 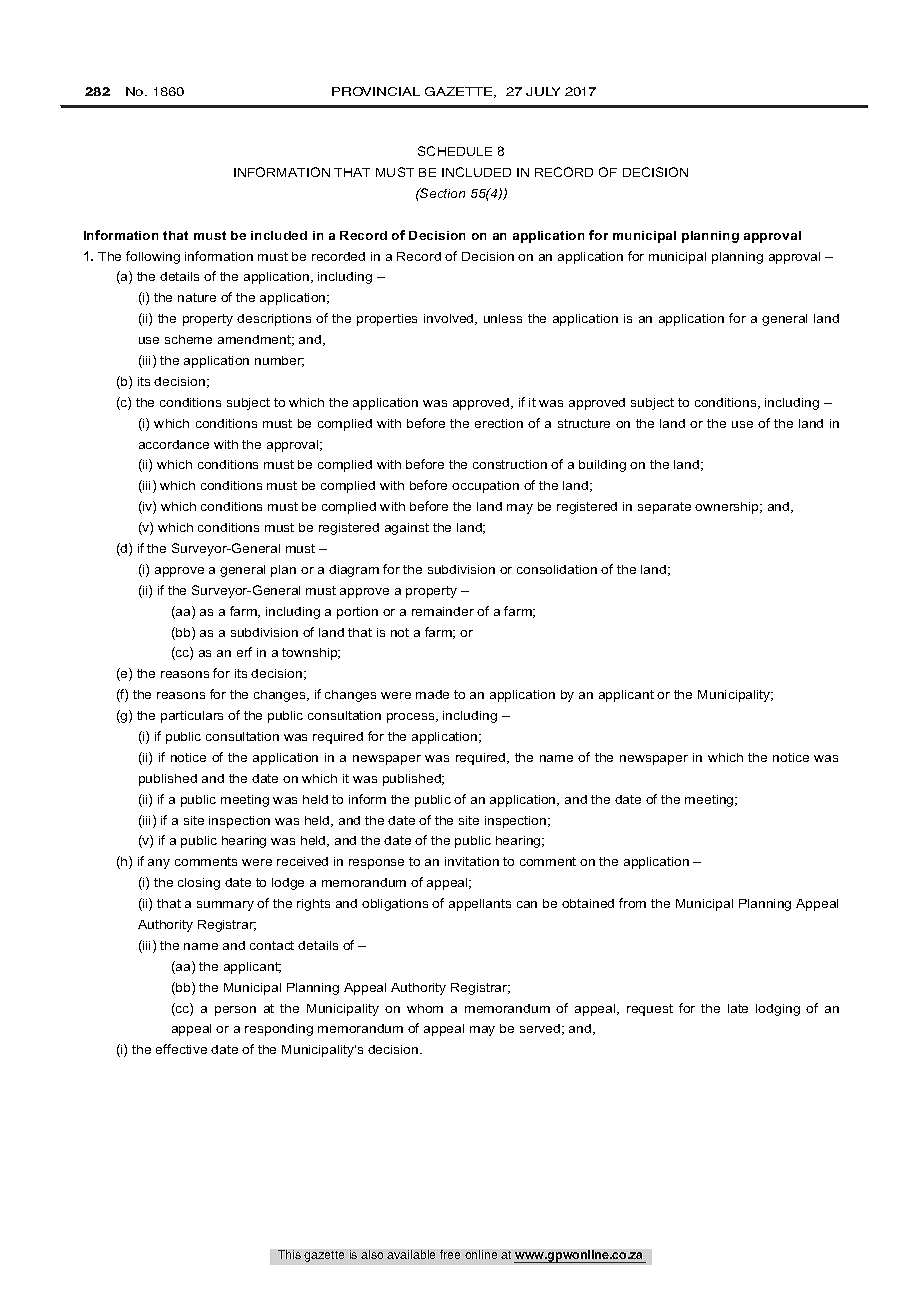 What do you see at coordinates (543, 91) in the document?
I see `JULY` at bounding box center [543, 91].
